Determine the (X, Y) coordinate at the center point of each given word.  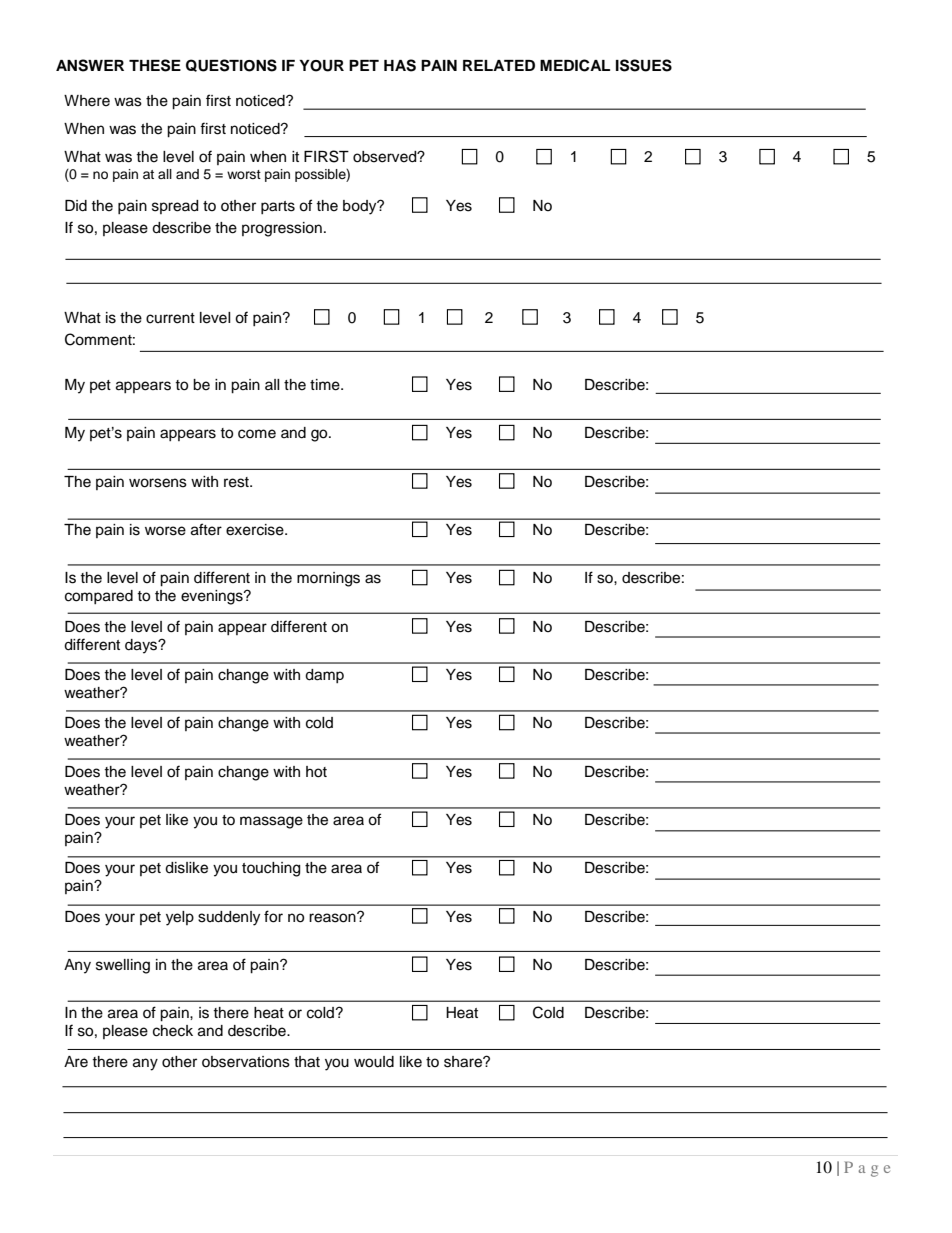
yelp (180, 918)
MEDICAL (575, 65)
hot (316, 772)
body (361, 207)
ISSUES (644, 65)
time (326, 385)
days (142, 646)
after (206, 529)
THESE (155, 65)
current (170, 318)
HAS (400, 65)
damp (324, 676)
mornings (328, 579)
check (173, 1031)
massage (271, 822)
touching (271, 869)
